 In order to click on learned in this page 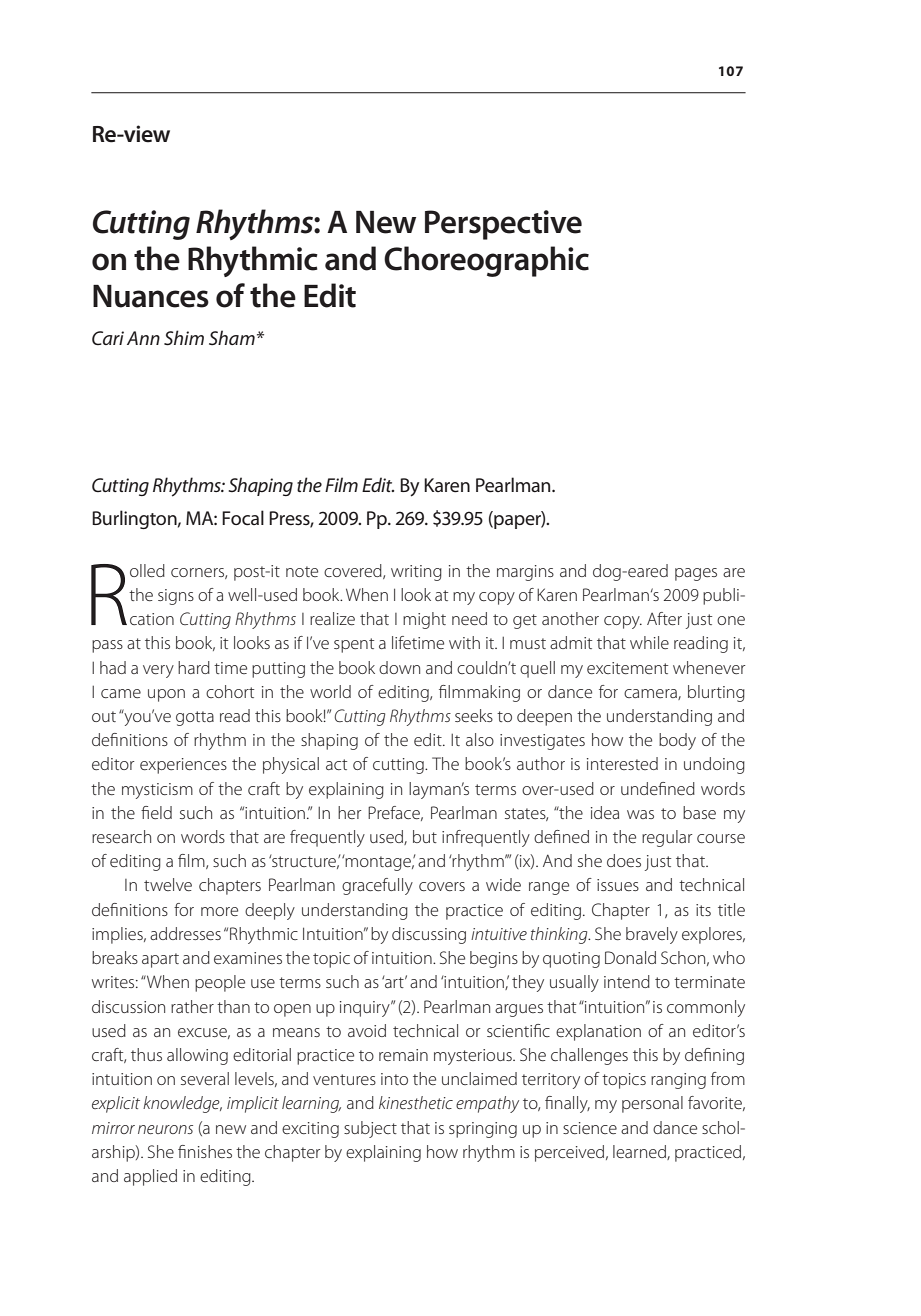, I will do `click(640, 1152)`.
